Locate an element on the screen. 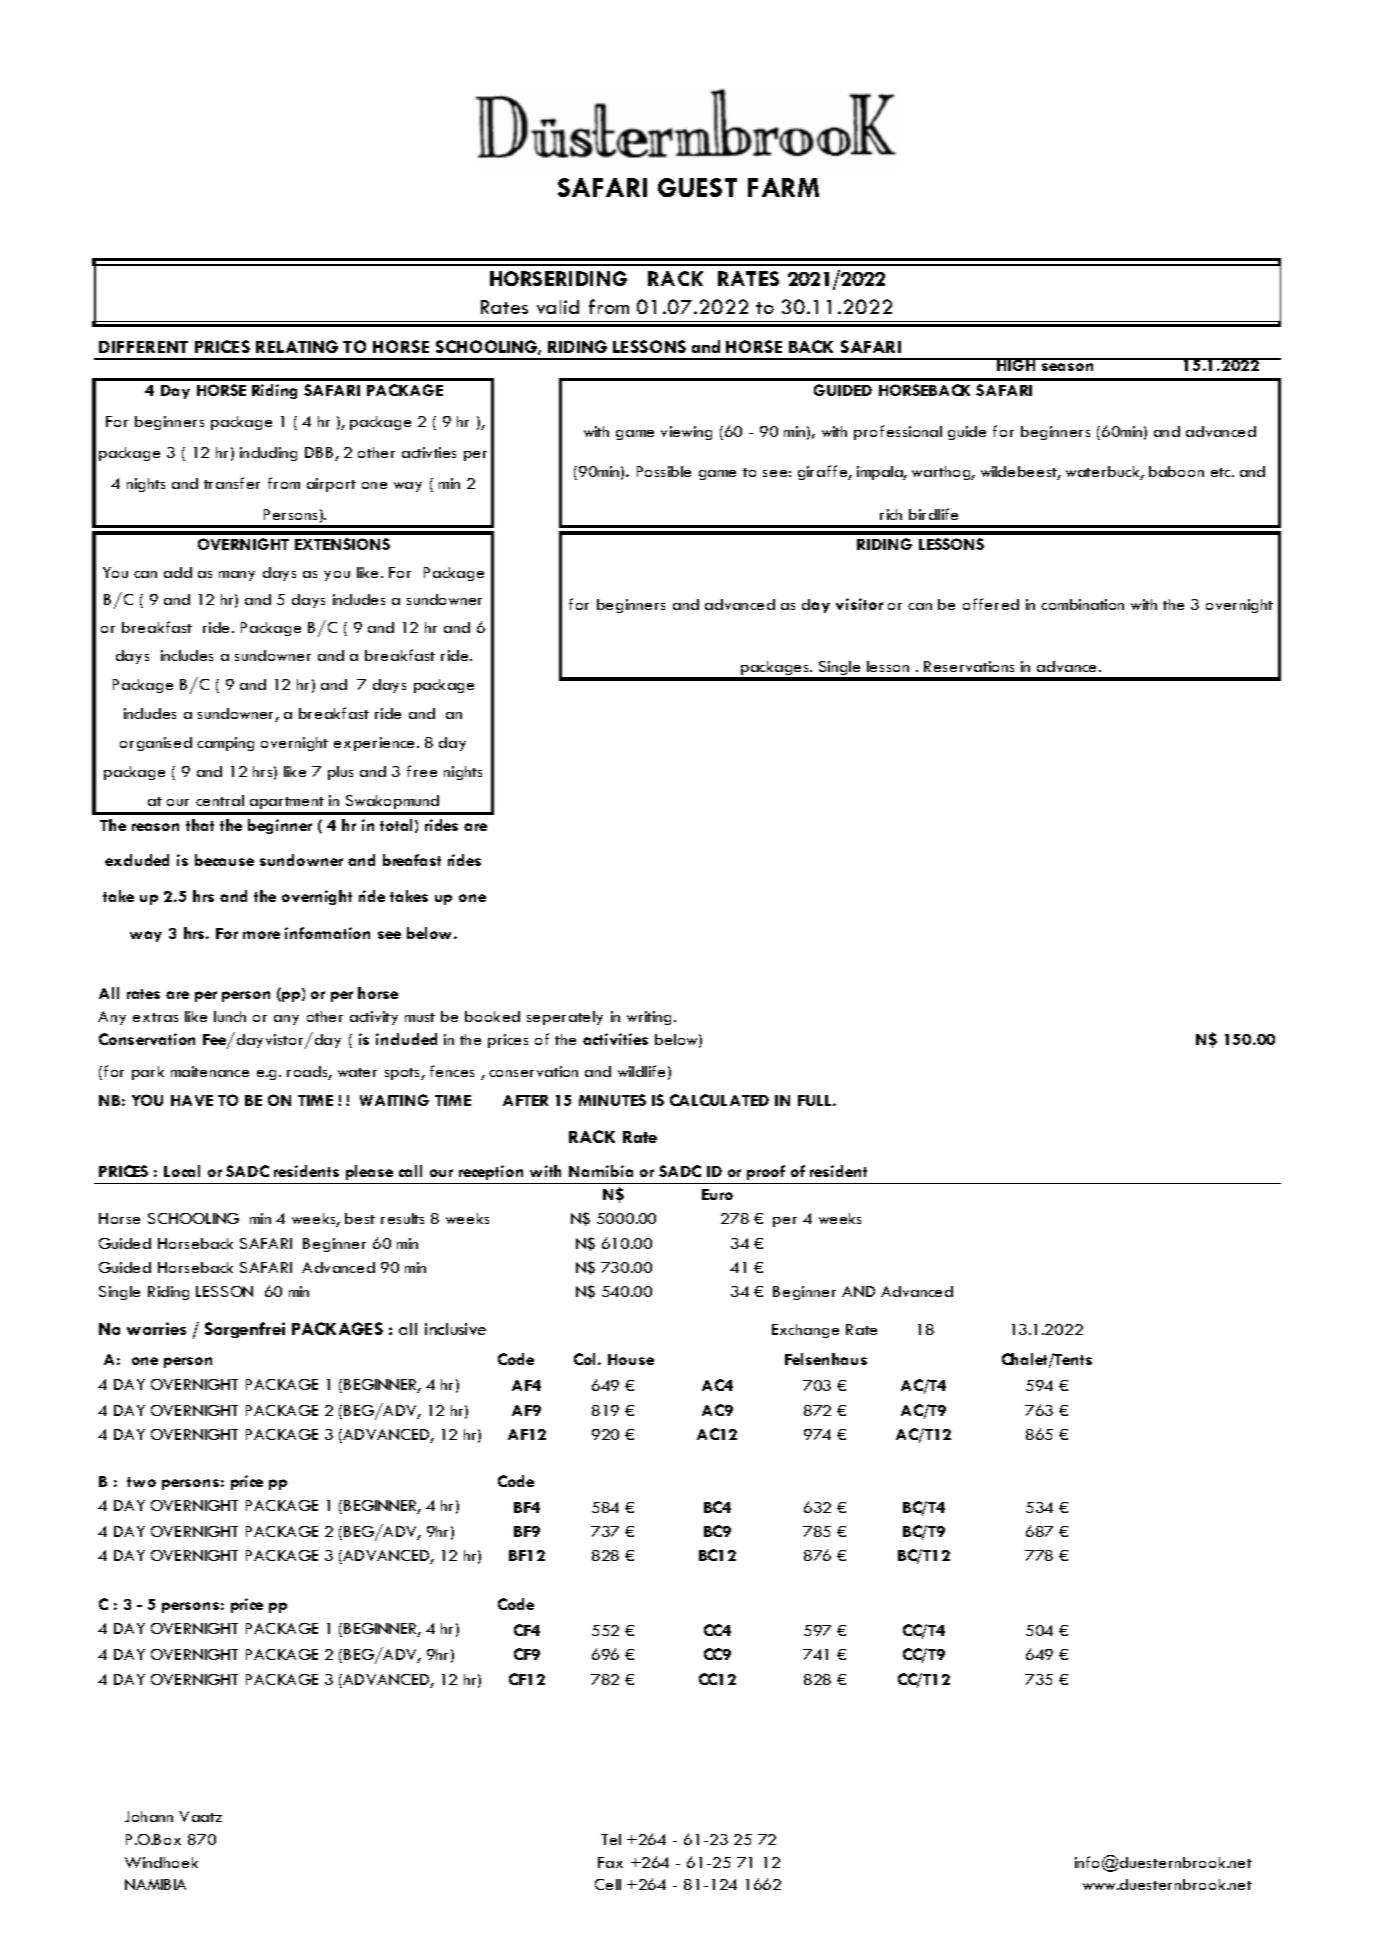 The height and width of the screenshot is (1949, 1377). Johann is located at coordinates (149, 1816).
